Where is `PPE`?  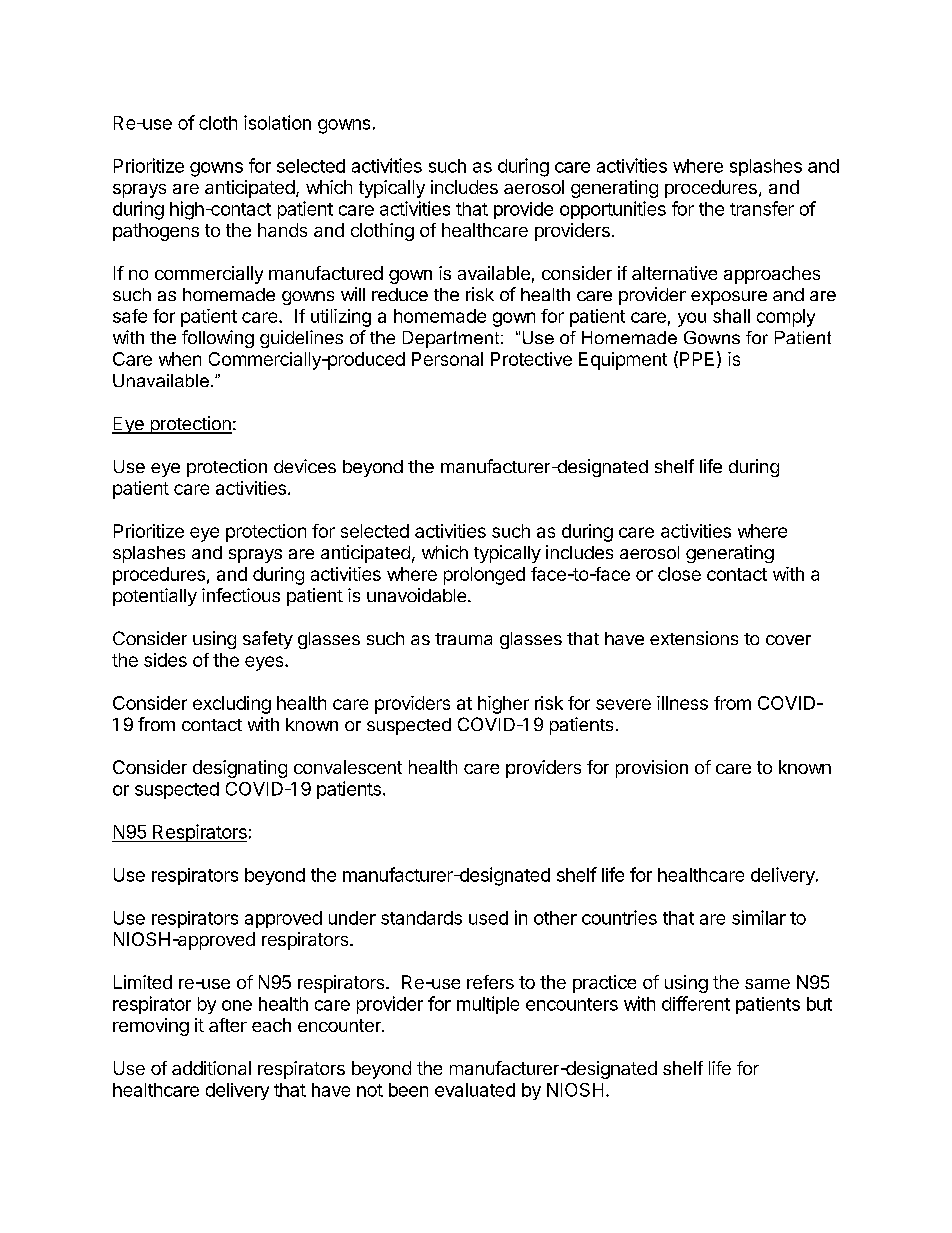
PPE is located at coordinates (697, 359).
